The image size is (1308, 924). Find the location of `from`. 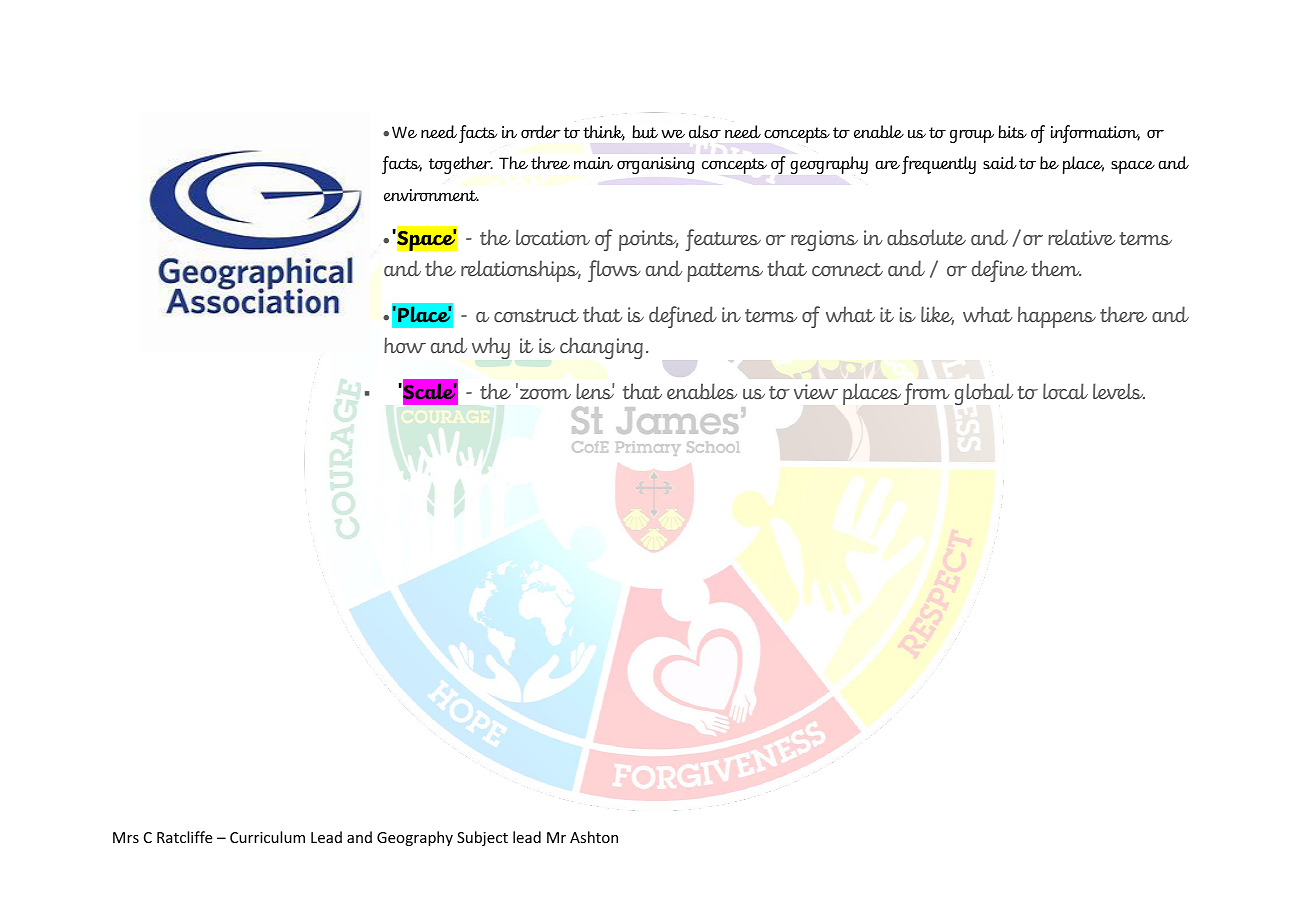

from is located at coordinates (927, 394).
